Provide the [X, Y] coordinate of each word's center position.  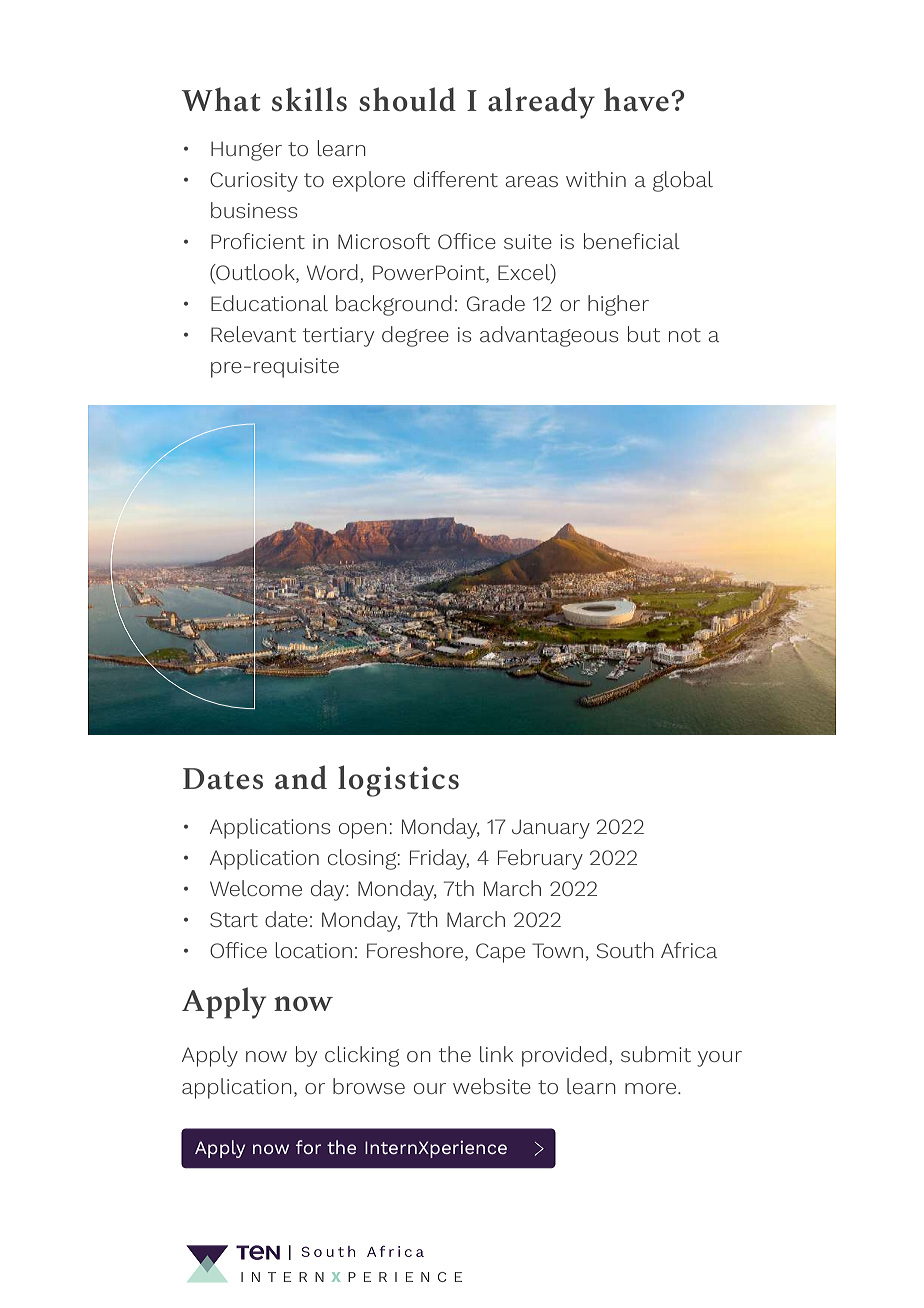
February [540, 859]
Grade [496, 303]
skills [309, 99]
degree [415, 336]
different [456, 179]
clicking [362, 1056]
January [551, 829]
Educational [269, 303]
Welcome [256, 888]
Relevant [253, 334]
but [644, 334]
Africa [689, 950]
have [636, 99]
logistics [398, 781]
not [685, 335]
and [301, 777]
